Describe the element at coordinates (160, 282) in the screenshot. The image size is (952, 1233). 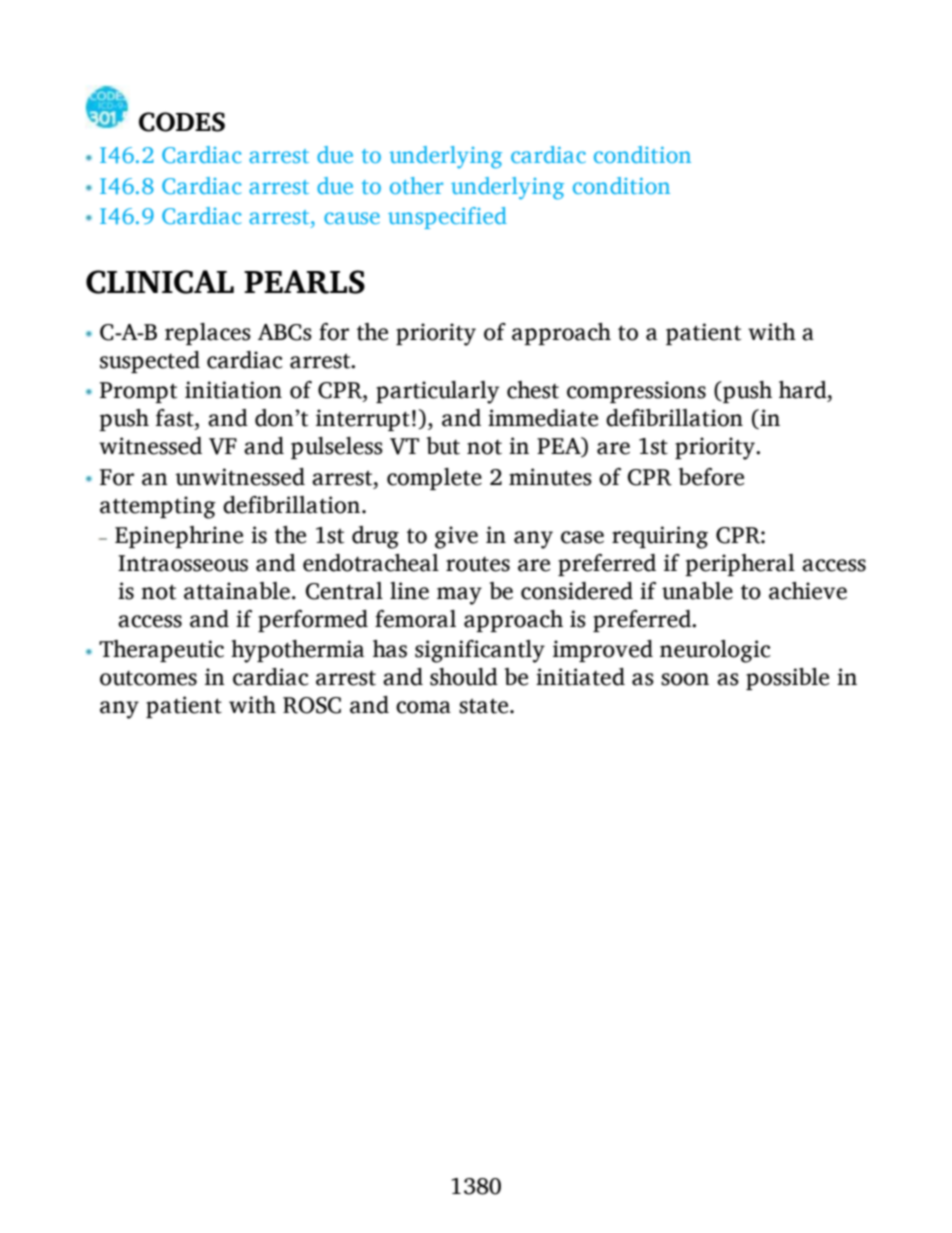
I see `CLINICAL` at that location.
